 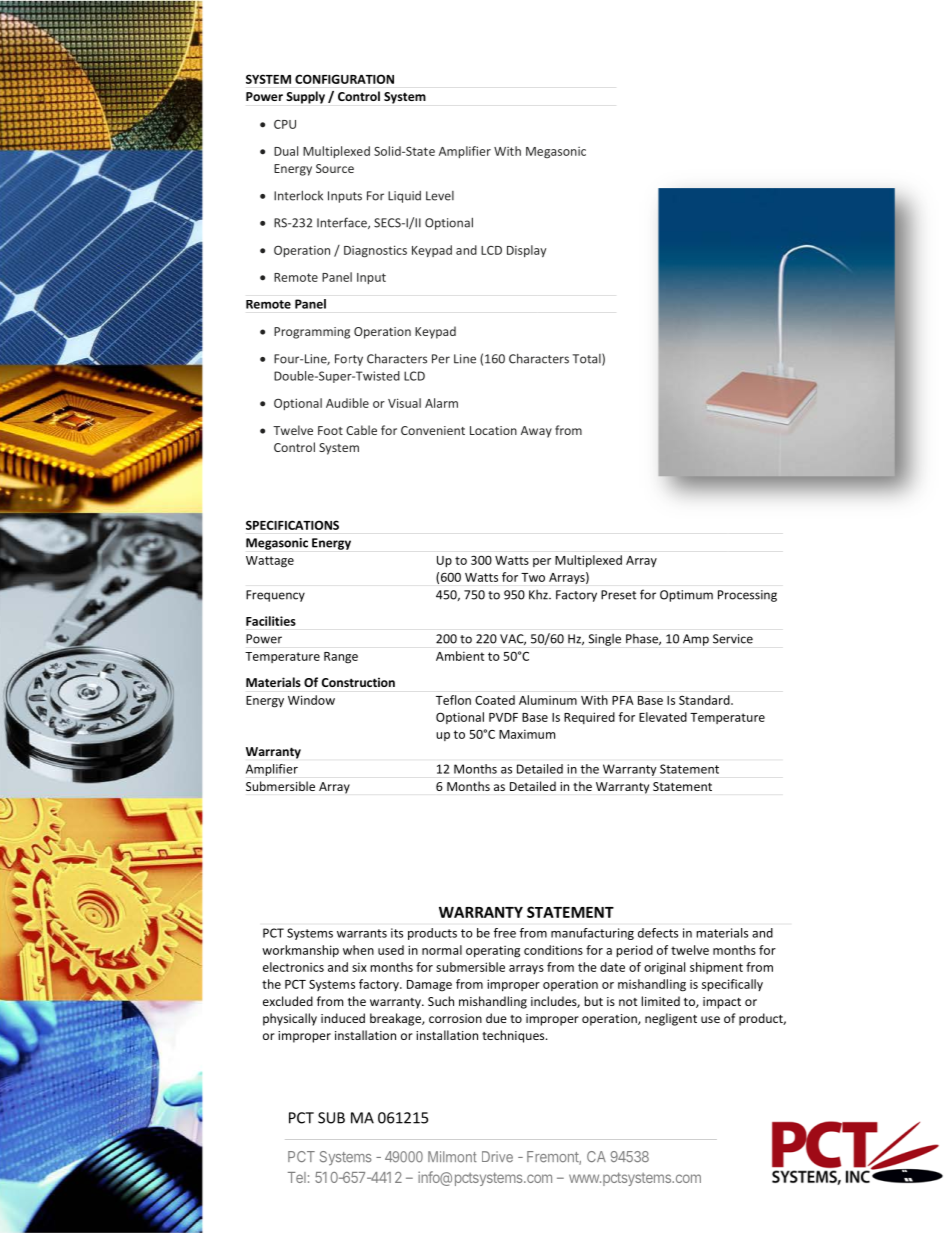 I want to click on Elevated, so click(x=663, y=717).
